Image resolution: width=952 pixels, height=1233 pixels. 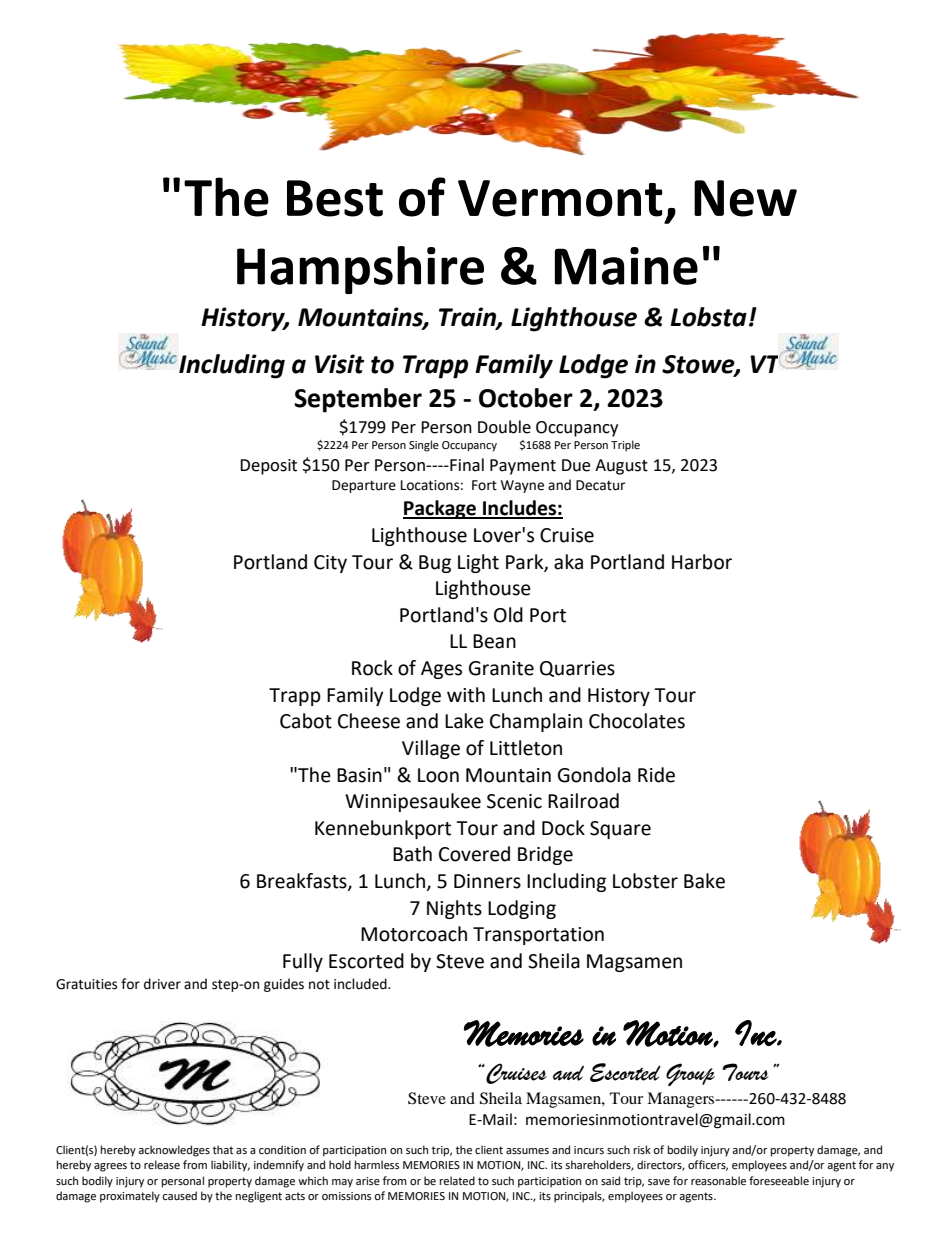 I want to click on Chocolates, so click(x=637, y=721).
